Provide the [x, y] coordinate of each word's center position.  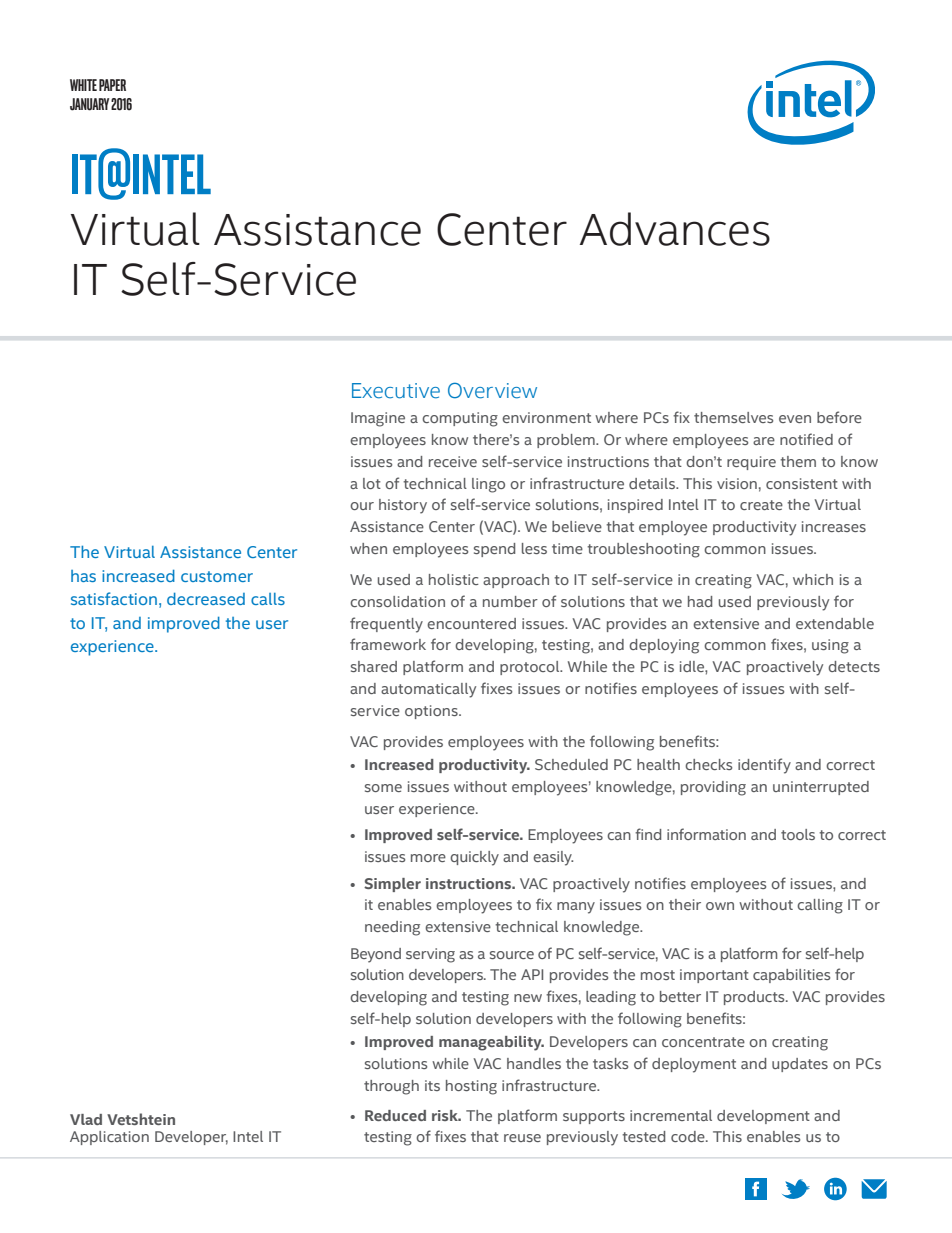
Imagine [378, 419]
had [700, 601]
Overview [492, 391]
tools [798, 834]
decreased [206, 599]
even [795, 419]
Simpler [392, 885]
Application [109, 1138]
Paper [112, 85]
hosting [471, 1087]
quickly [474, 858]
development [763, 1117]
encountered [471, 623]
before [839, 417]
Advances [675, 229]
